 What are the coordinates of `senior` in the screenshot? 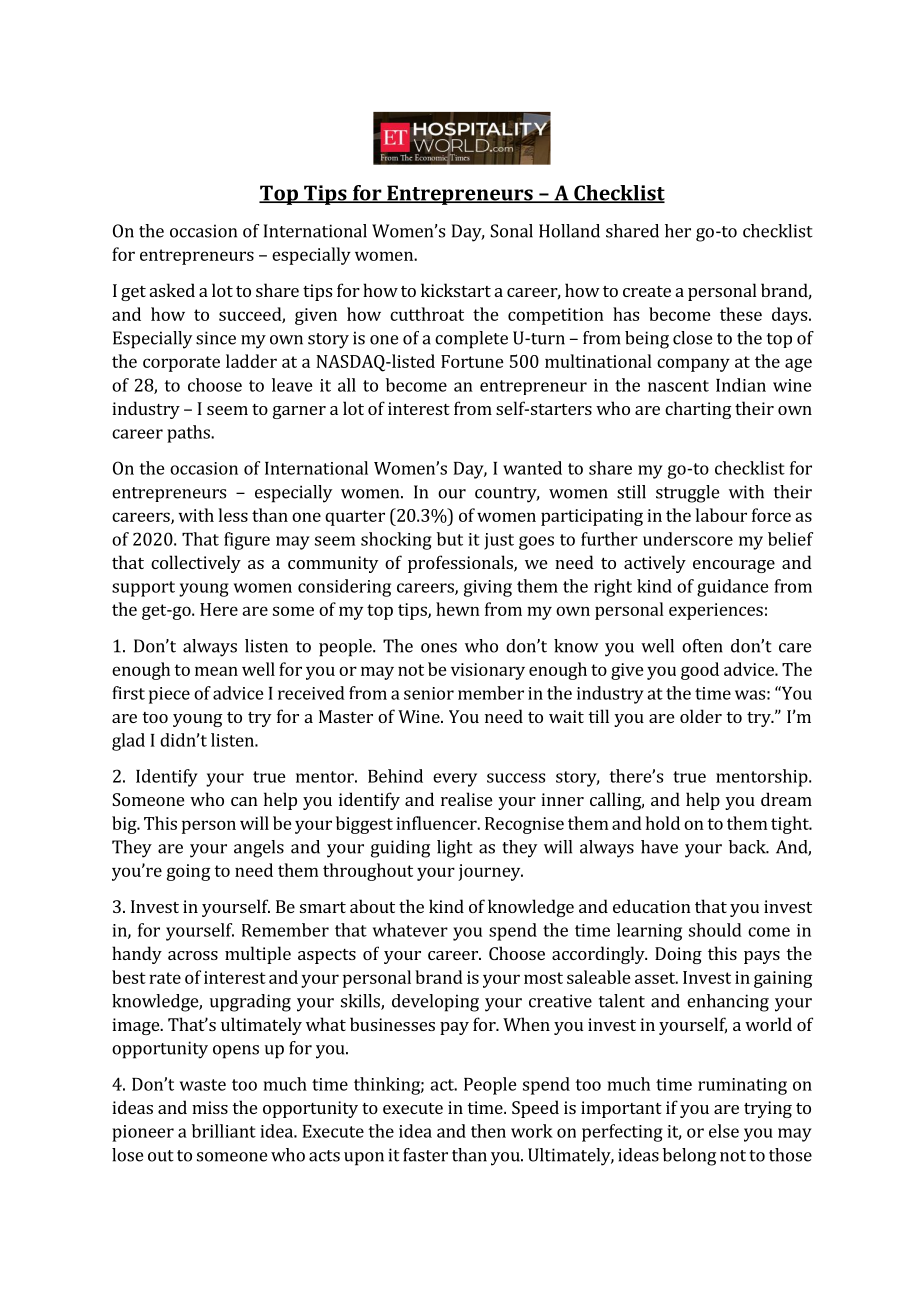 It's located at (429, 693).
